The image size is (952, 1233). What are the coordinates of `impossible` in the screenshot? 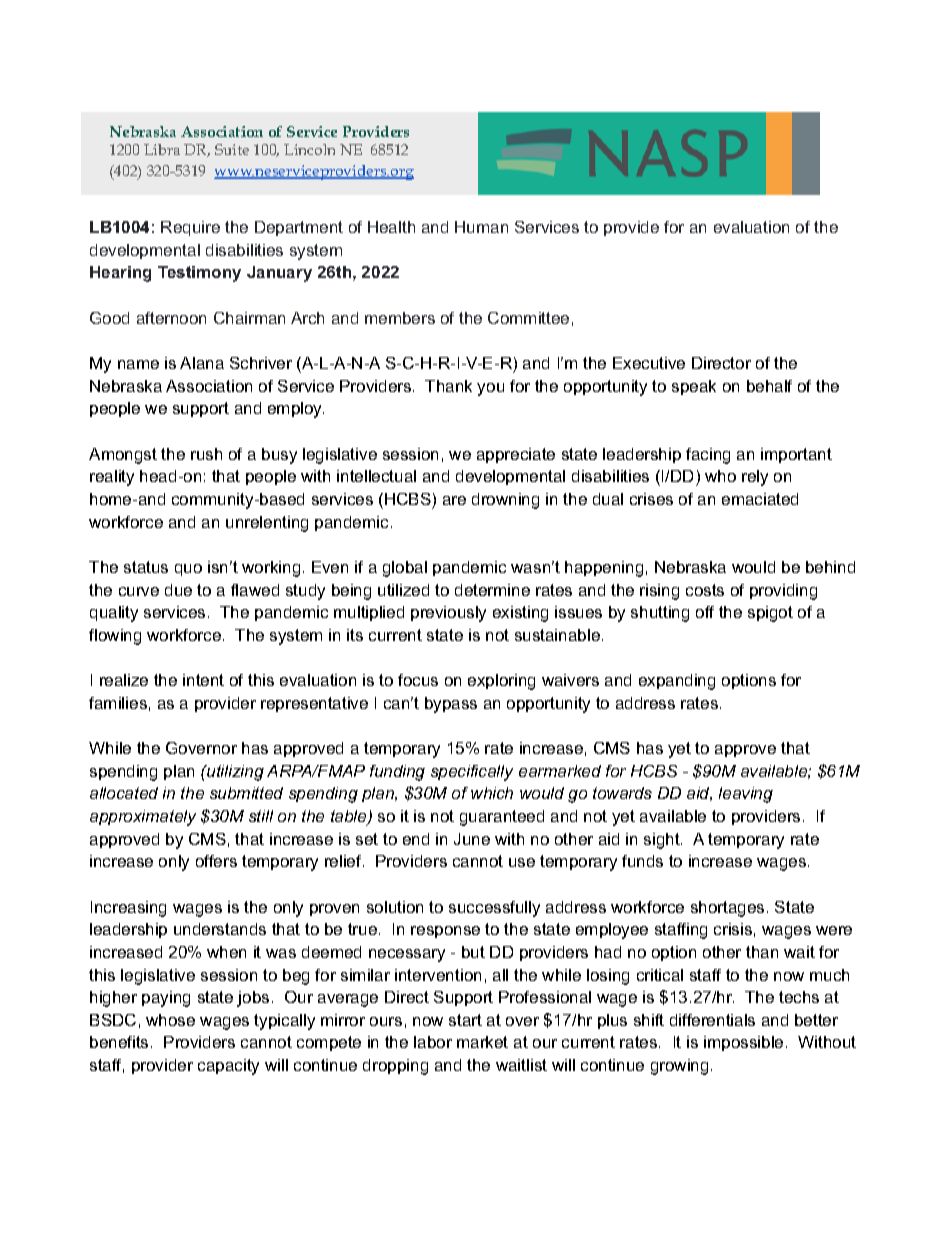 It's located at (743, 1043).
